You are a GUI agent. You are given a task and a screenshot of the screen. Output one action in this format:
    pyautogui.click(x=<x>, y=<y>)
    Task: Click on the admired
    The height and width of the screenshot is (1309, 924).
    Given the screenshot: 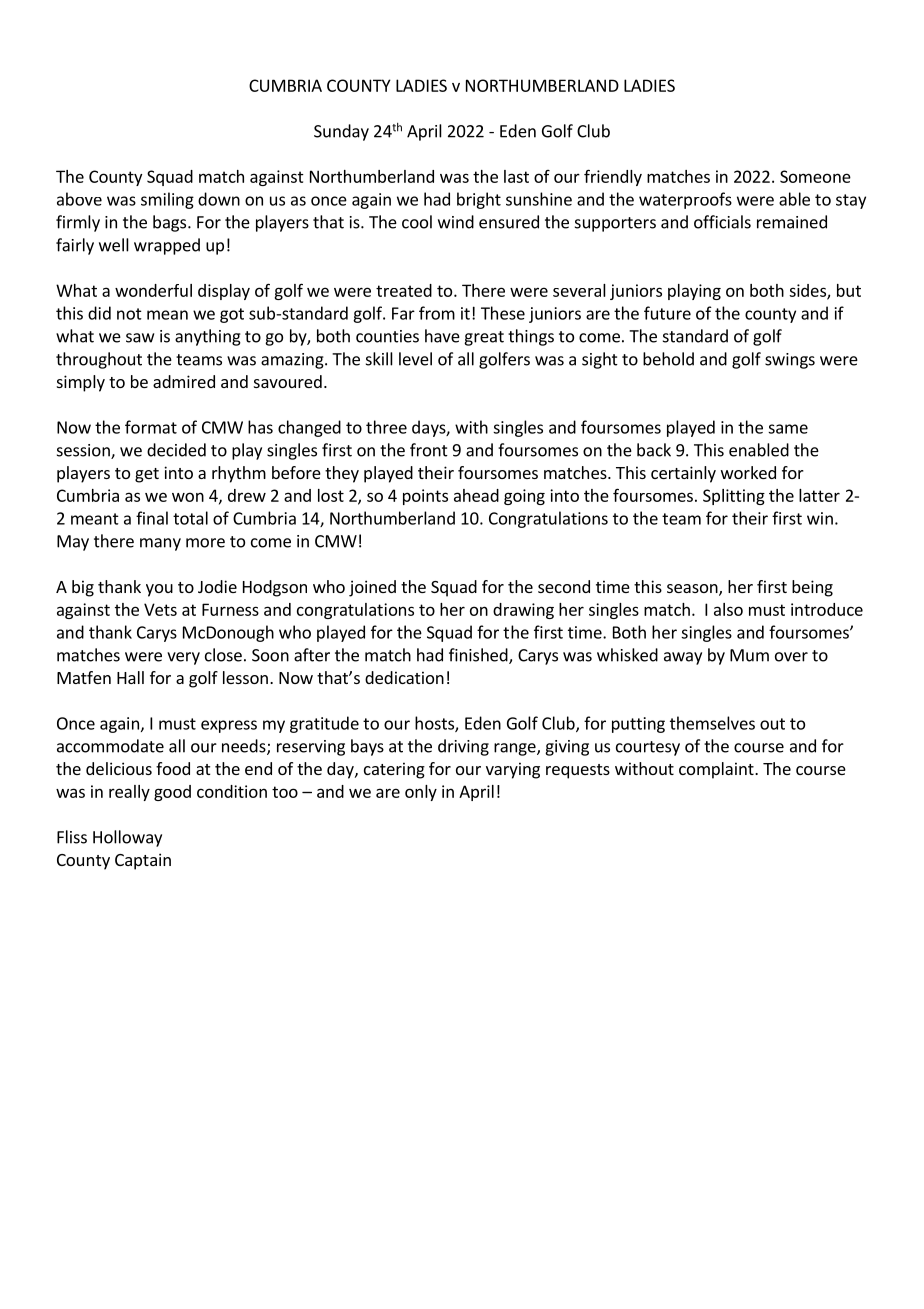 What is the action you would take?
    pyautogui.click(x=184, y=381)
